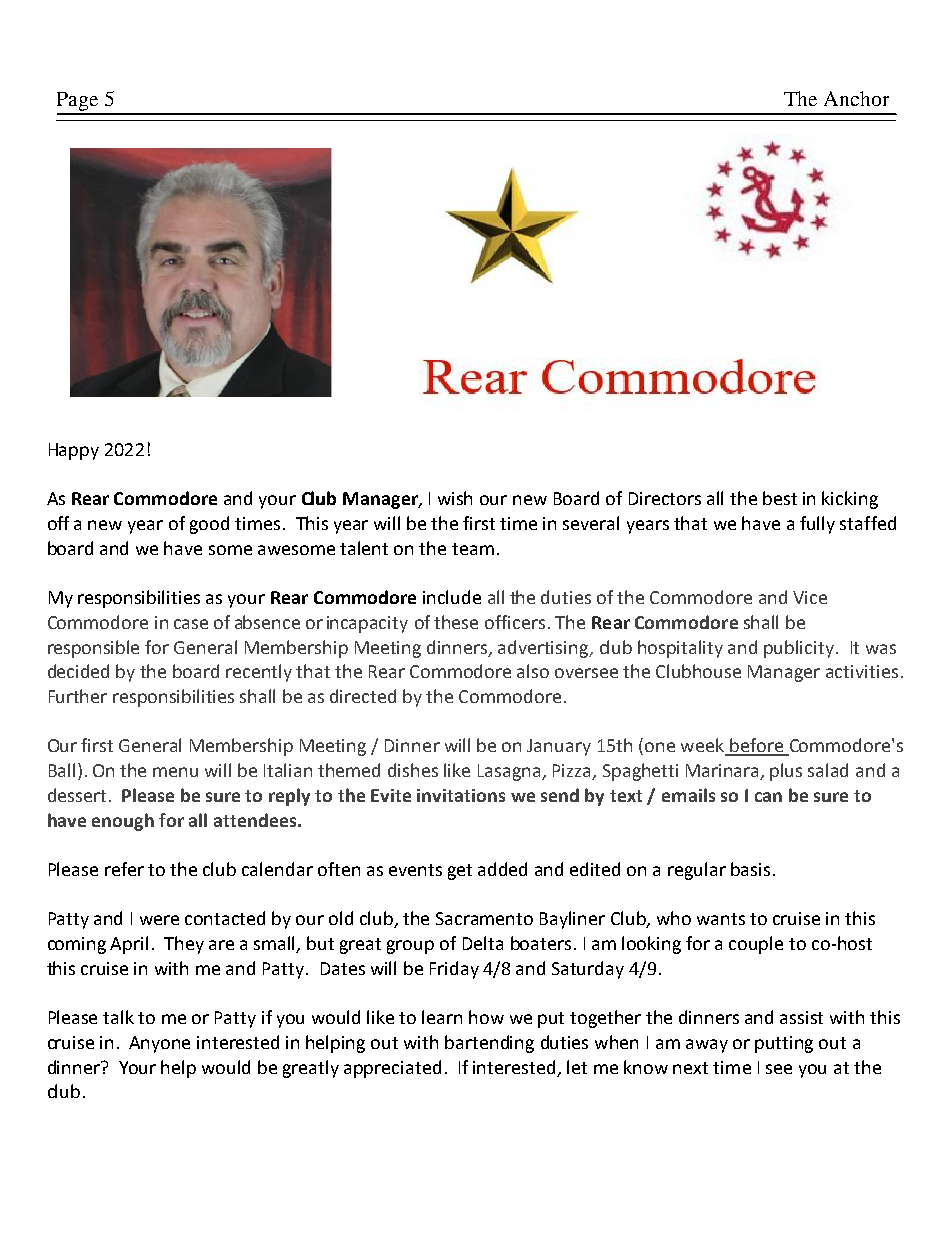 This screenshot has height=1233, width=952. What do you see at coordinates (413, 770) in the screenshot?
I see `dishes` at bounding box center [413, 770].
